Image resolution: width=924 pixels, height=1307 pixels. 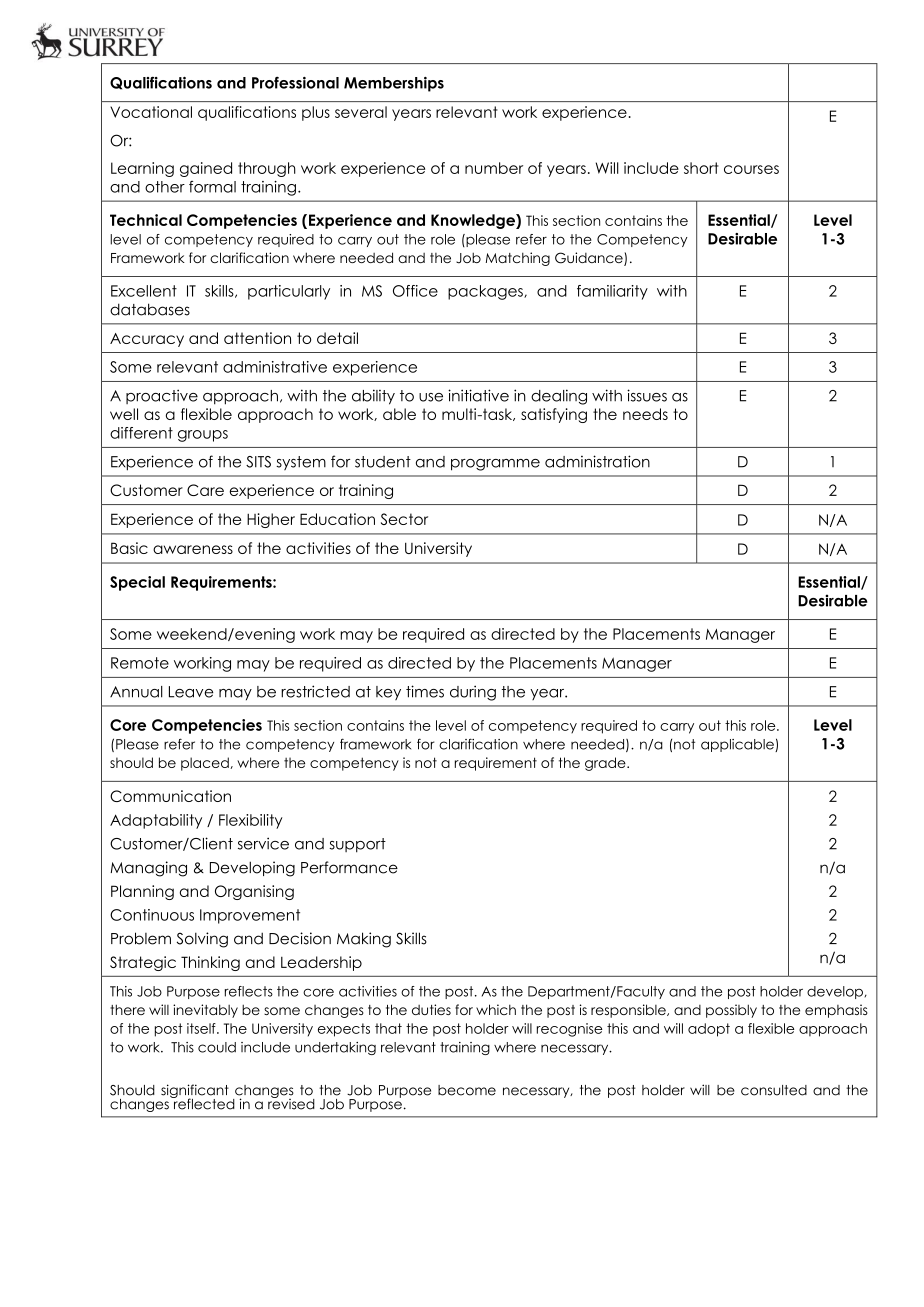 I want to click on significant, so click(x=195, y=1092).
